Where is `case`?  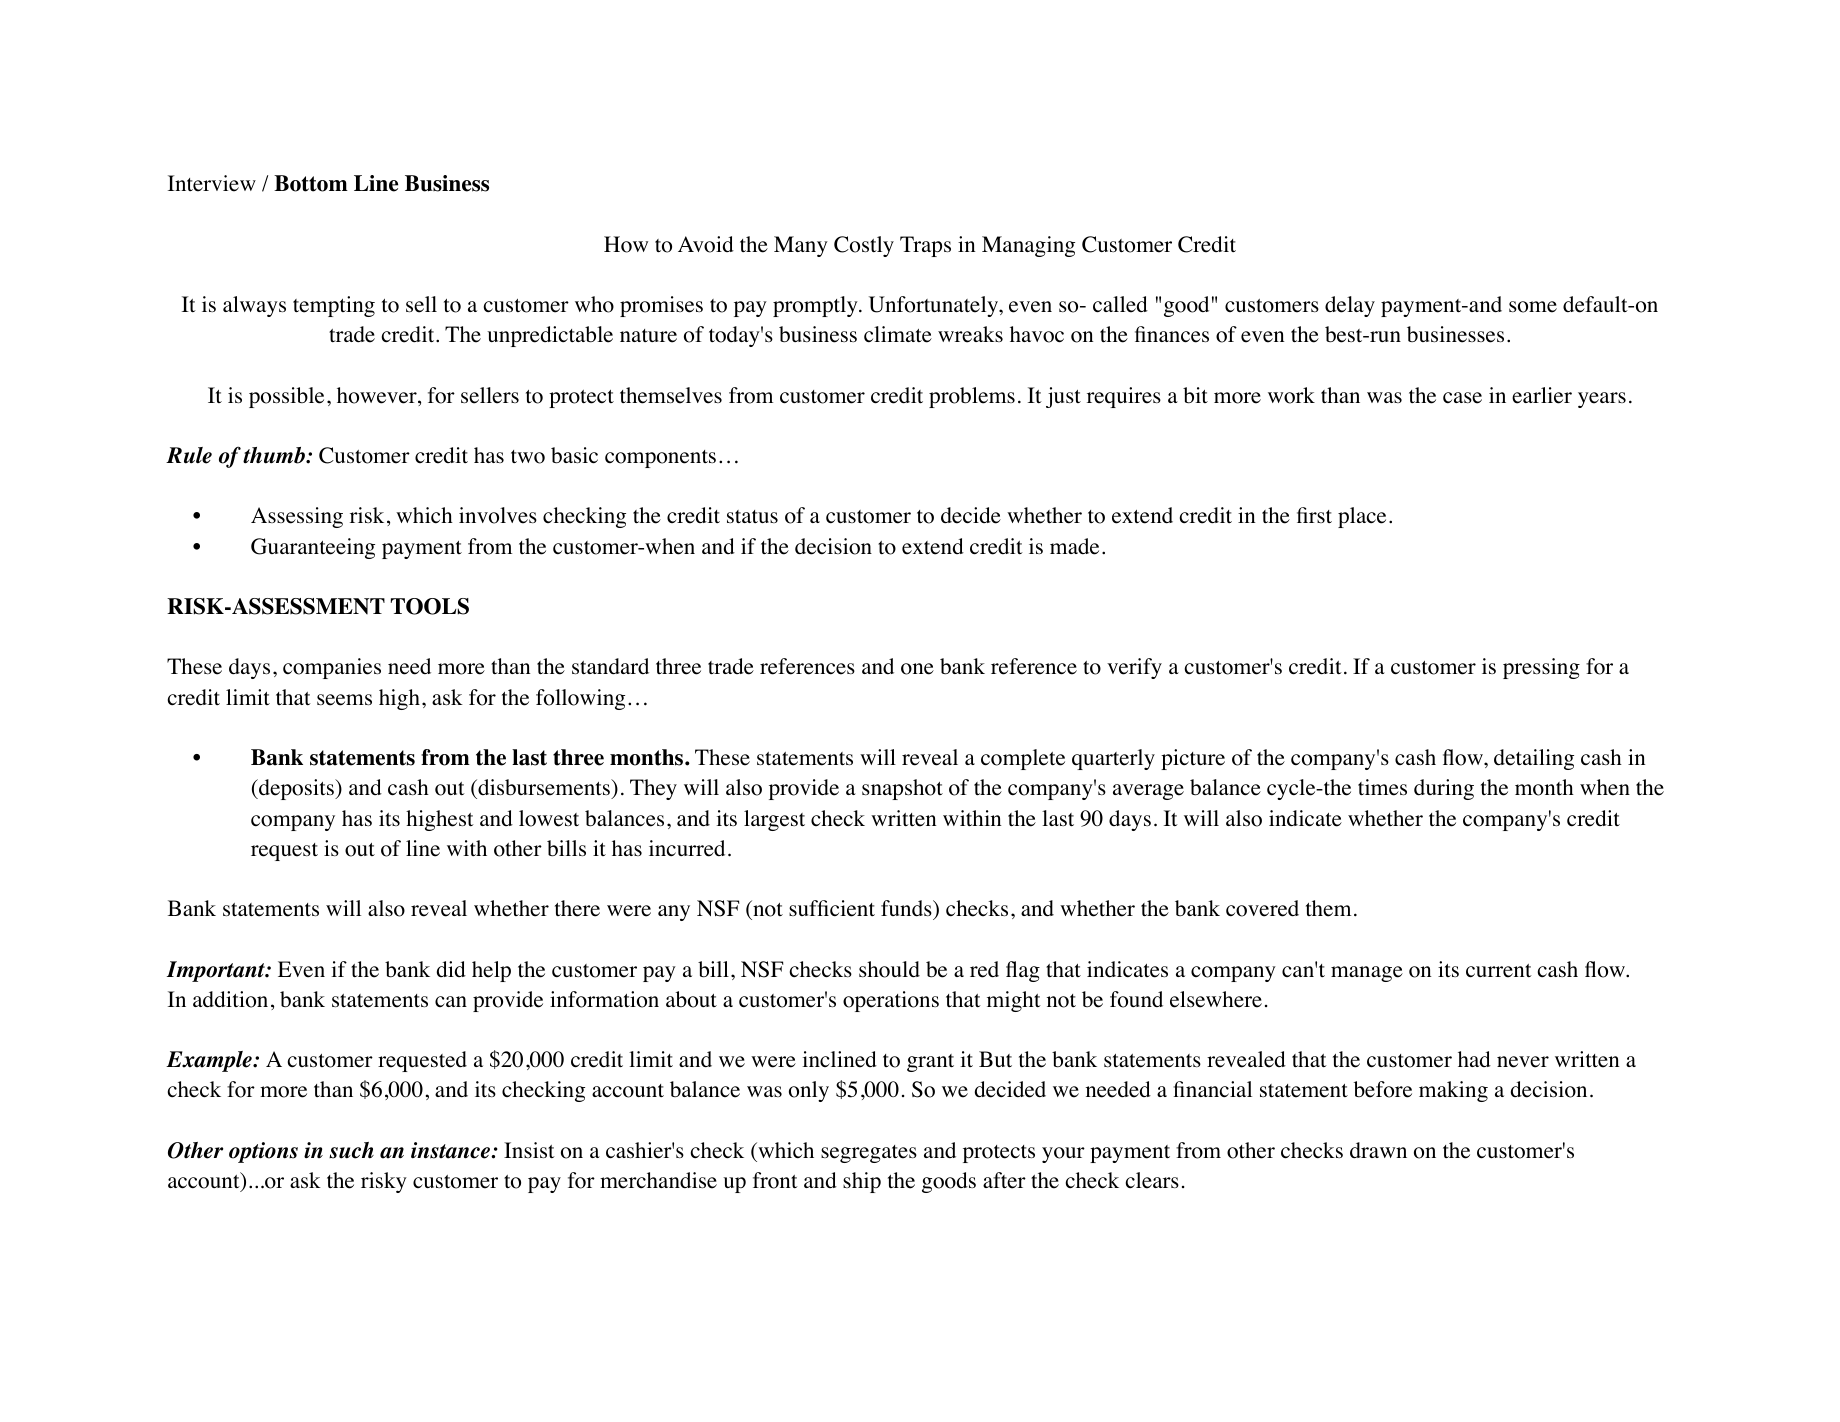 case is located at coordinates (1462, 398).
